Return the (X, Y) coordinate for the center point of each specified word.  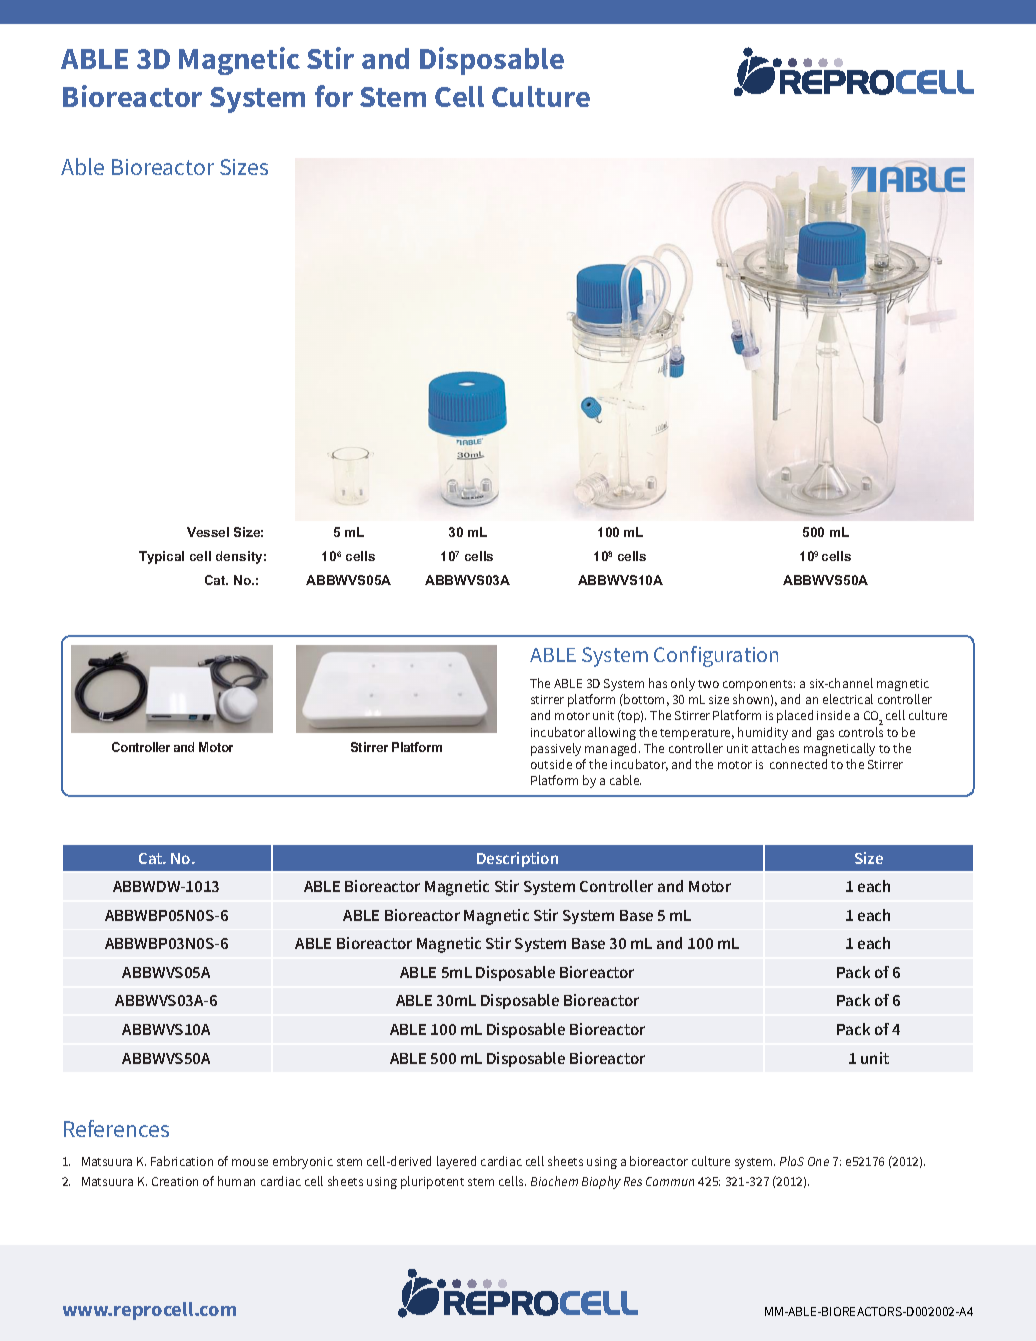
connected (798, 764)
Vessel (208, 532)
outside (551, 764)
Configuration (716, 656)
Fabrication (182, 1161)
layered (456, 1162)
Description (517, 859)
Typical (161, 557)
